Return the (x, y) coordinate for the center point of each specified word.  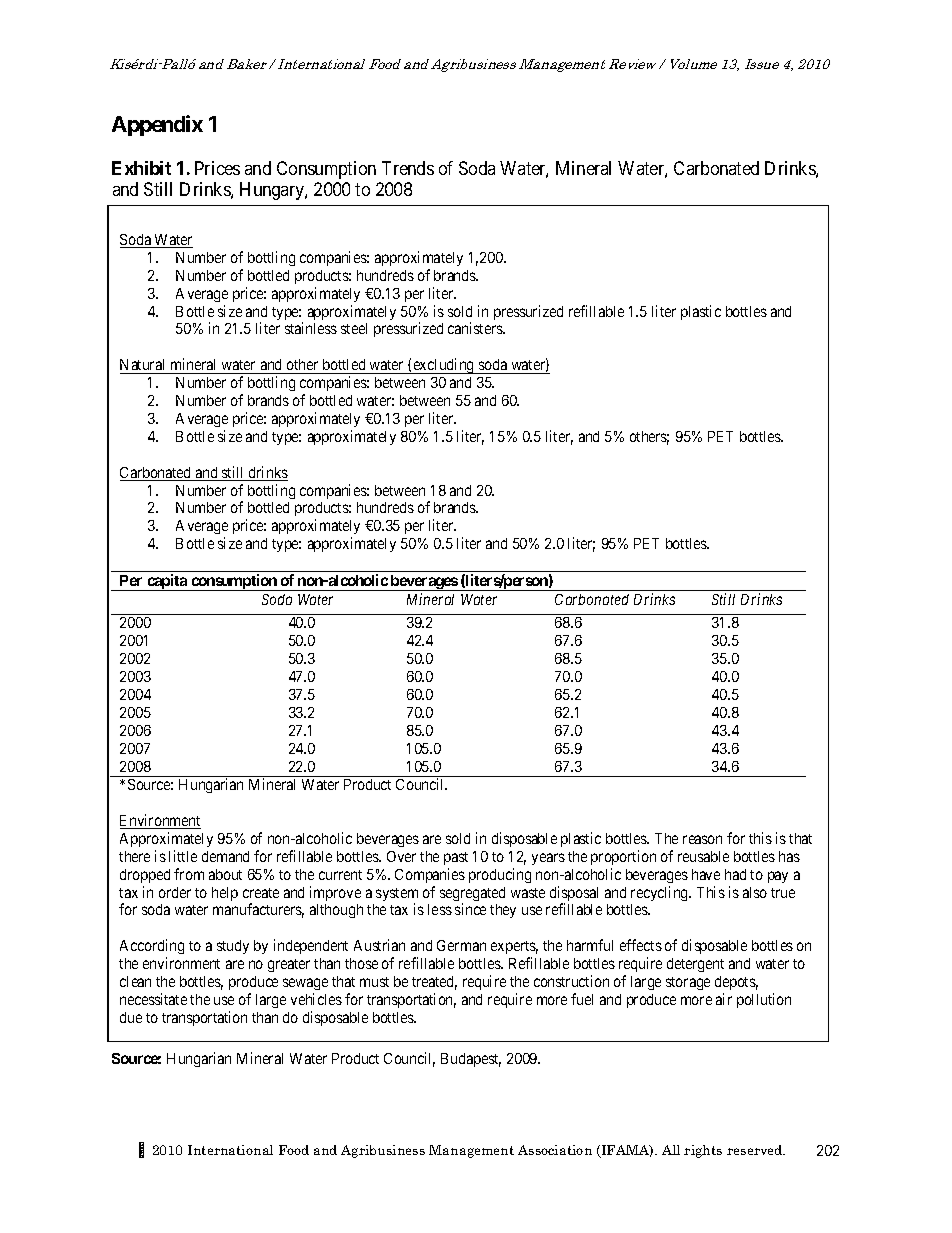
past (456, 858)
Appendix (157, 125)
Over (401, 856)
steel (354, 328)
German (461, 945)
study (233, 947)
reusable (703, 856)
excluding (443, 366)
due (131, 1017)
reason (702, 839)
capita (167, 582)
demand (225, 856)
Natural (142, 364)
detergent (695, 965)
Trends (408, 168)
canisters (476, 328)
